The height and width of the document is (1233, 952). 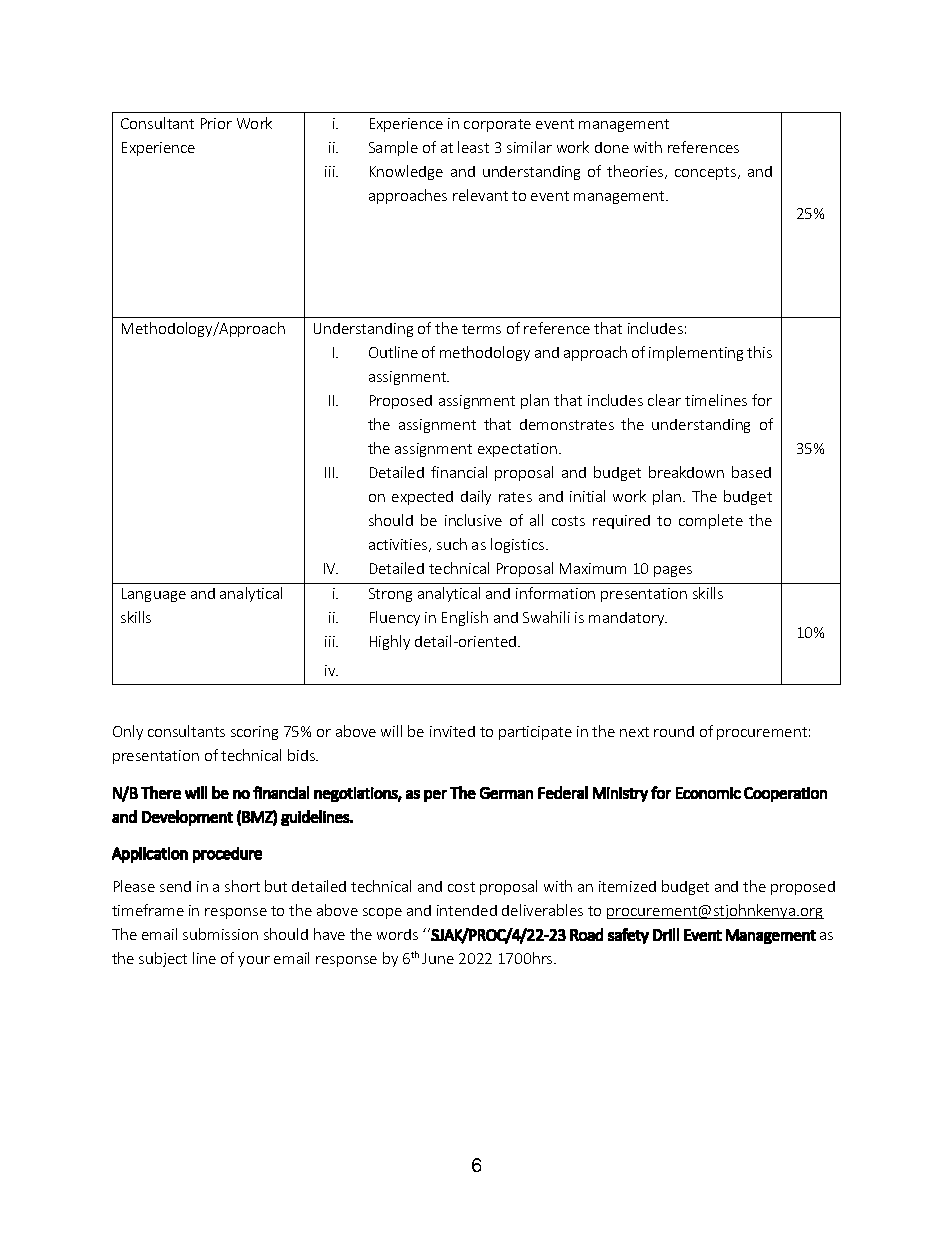 What do you see at coordinates (473, 147) in the document?
I see `least` at bounding box center [473, 147].
